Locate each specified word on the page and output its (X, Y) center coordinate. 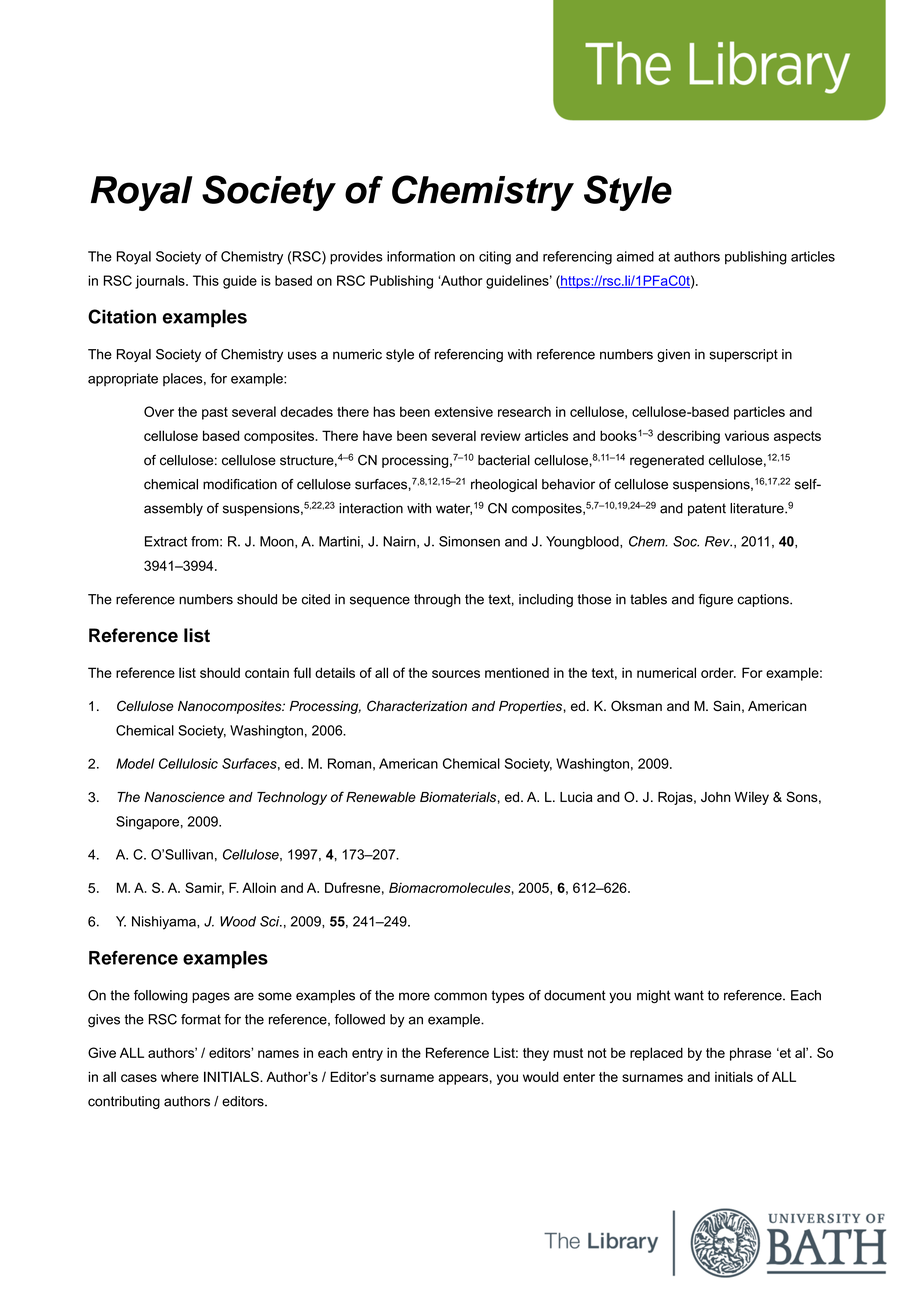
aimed (635, 256)
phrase (750, 1054)
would (541, 1076)
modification (240, 484)
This (206, 280)
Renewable (381, 797)
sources (456, 674)
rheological (504, 485)
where (180, 1077)
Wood (238, 921)
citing (495, 258)
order (718, 672)
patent (707, 509)
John (715, 797)
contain (267, 672)
